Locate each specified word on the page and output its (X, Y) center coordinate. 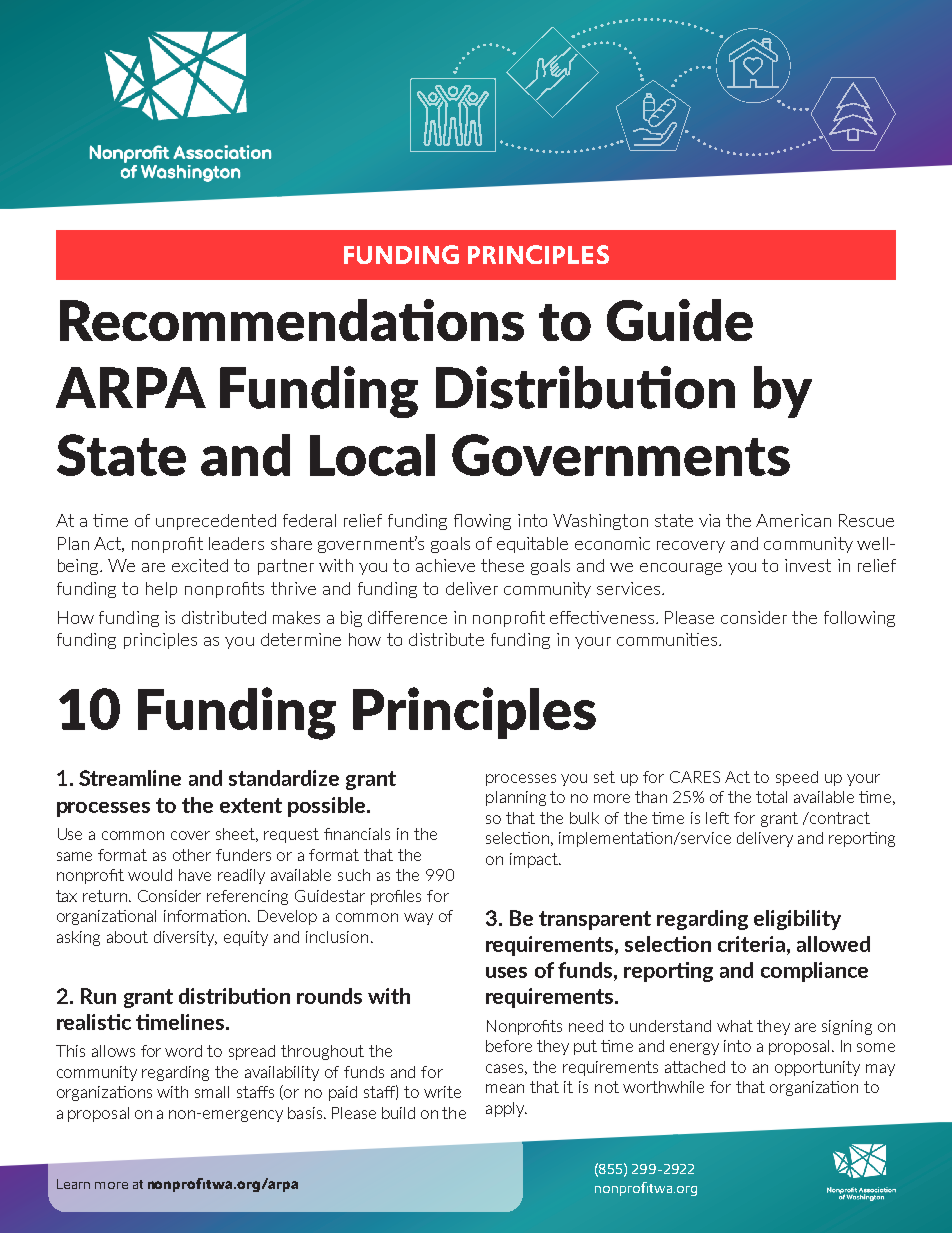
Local (372, 455)
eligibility (797, 920)
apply (506, 1109)
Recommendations (292, 320)
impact (535, 860)
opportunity (817, 1068)
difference (407, 617)
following (859, 619)
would (150, 875)
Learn (73, 1184)
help (161, 590)
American (793, 520)
